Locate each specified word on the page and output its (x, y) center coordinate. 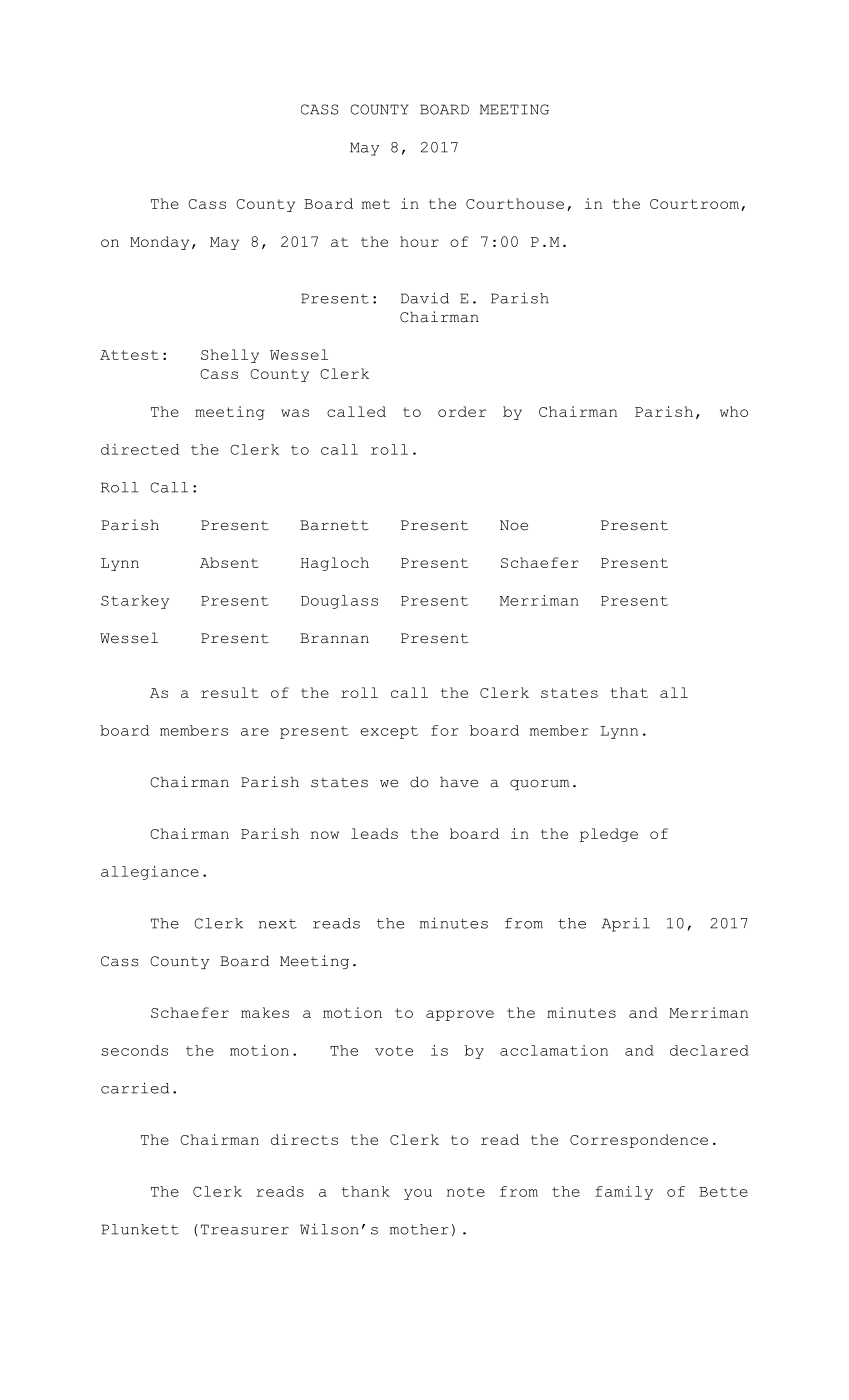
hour (419, 241)
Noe (514, 525)
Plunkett (140, 1229)
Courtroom (696, 205)
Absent (229, 562)
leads (374, 833)
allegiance (150, 873)
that (629, 692)
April (626, 925)
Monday (159, 243)
